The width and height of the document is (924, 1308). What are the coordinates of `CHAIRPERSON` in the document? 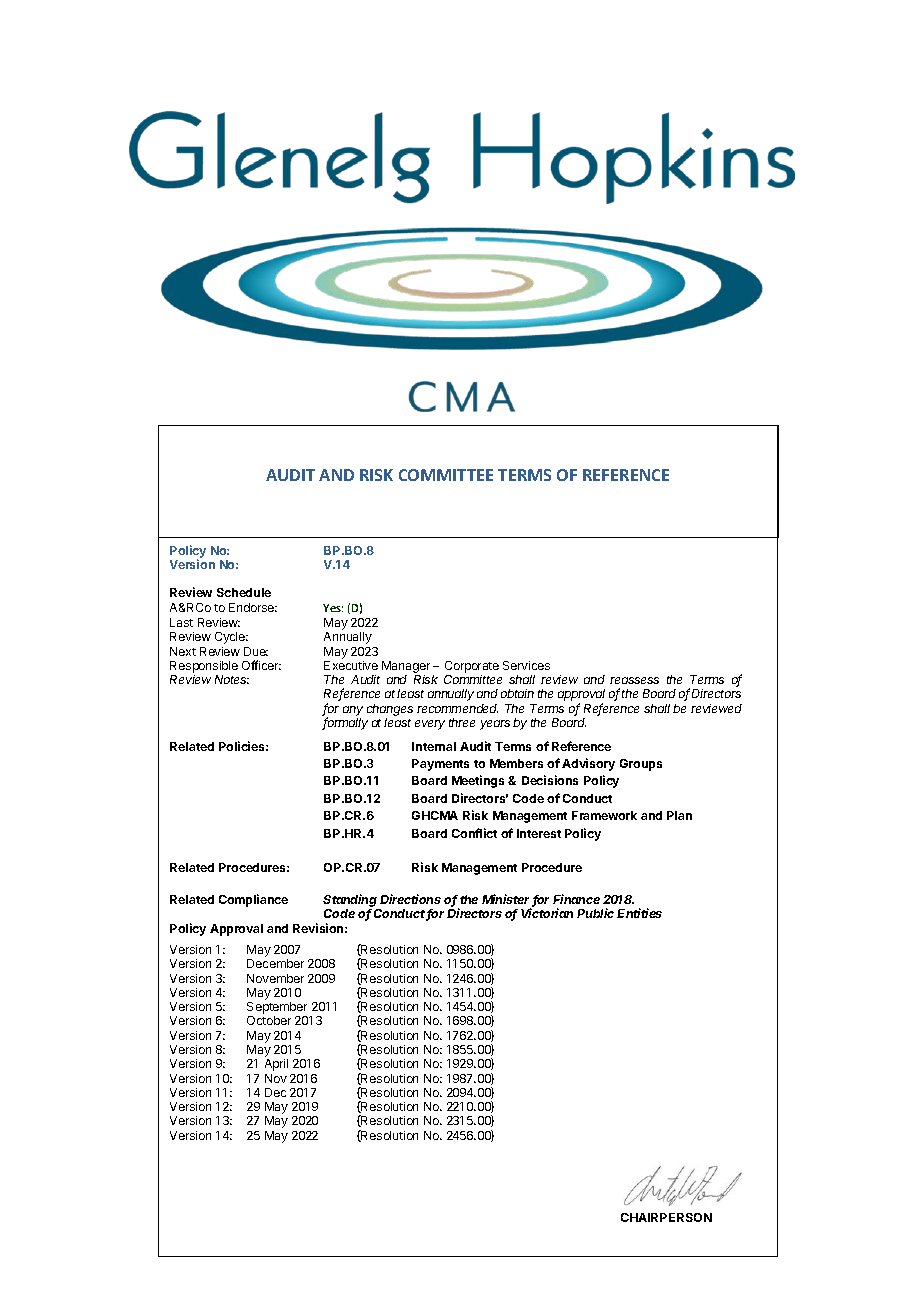 It's located at (666, 1217).
